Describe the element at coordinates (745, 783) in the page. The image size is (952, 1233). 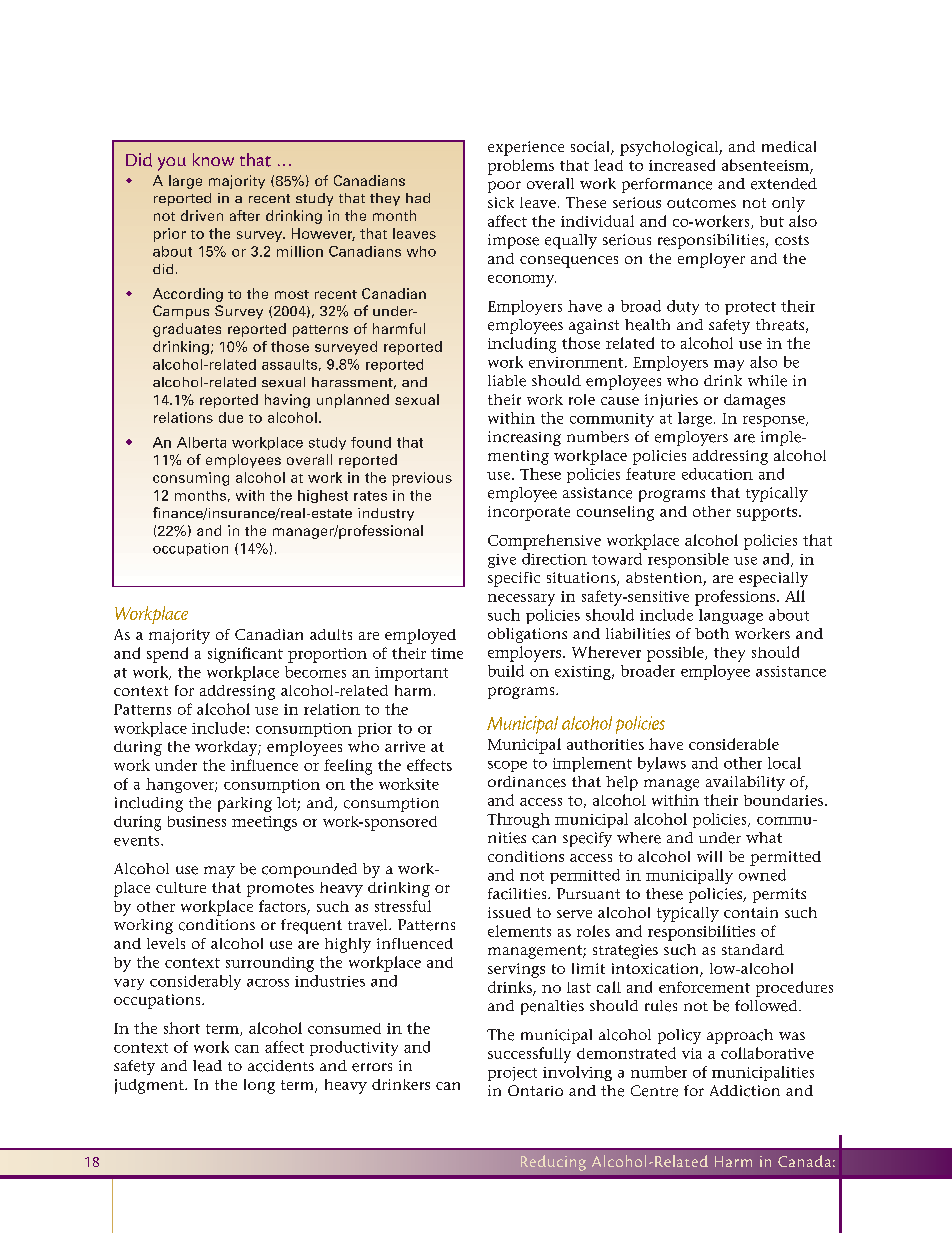
I see `availability` at that location.
